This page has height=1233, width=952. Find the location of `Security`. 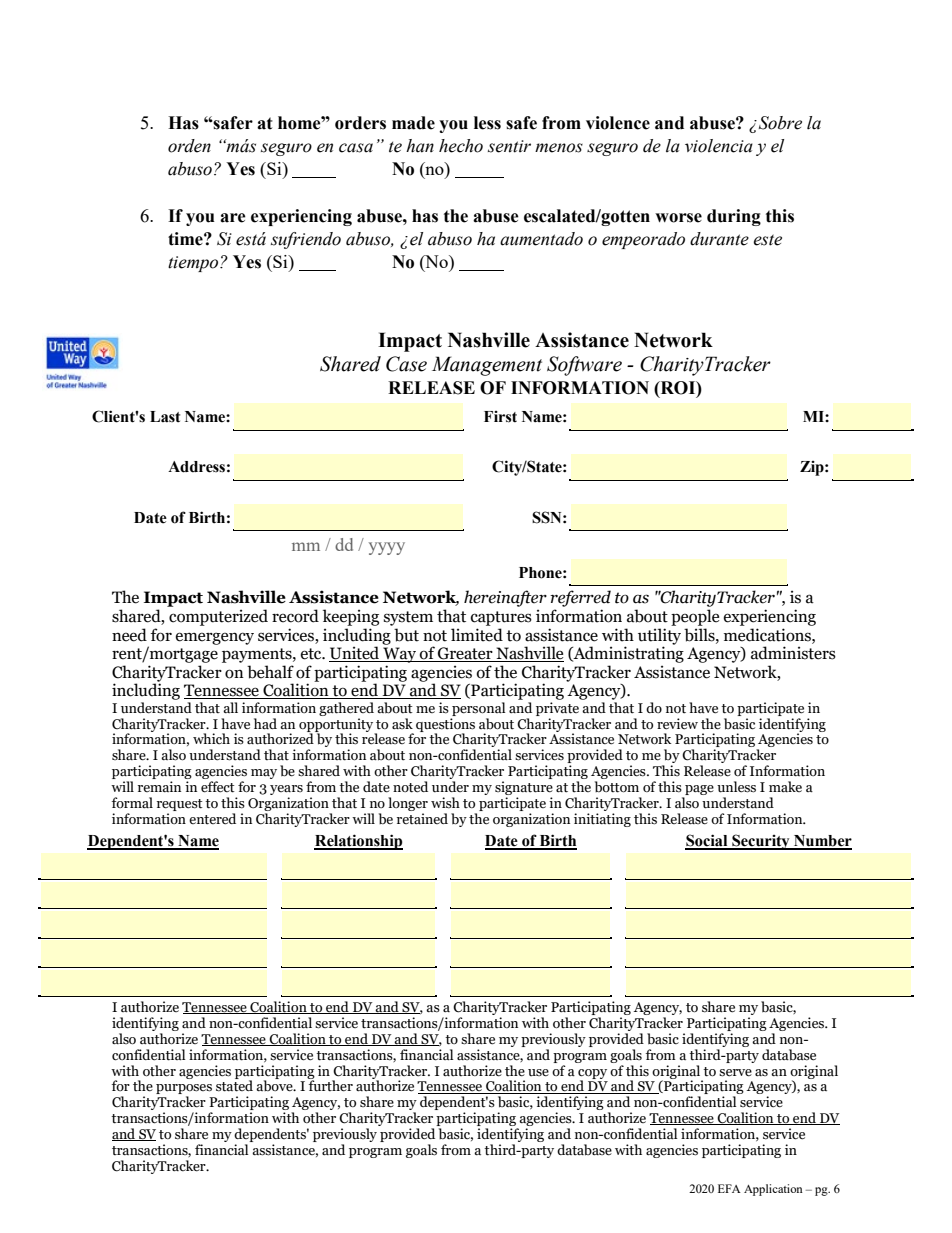

Security is located at coordinates (761, 842).
